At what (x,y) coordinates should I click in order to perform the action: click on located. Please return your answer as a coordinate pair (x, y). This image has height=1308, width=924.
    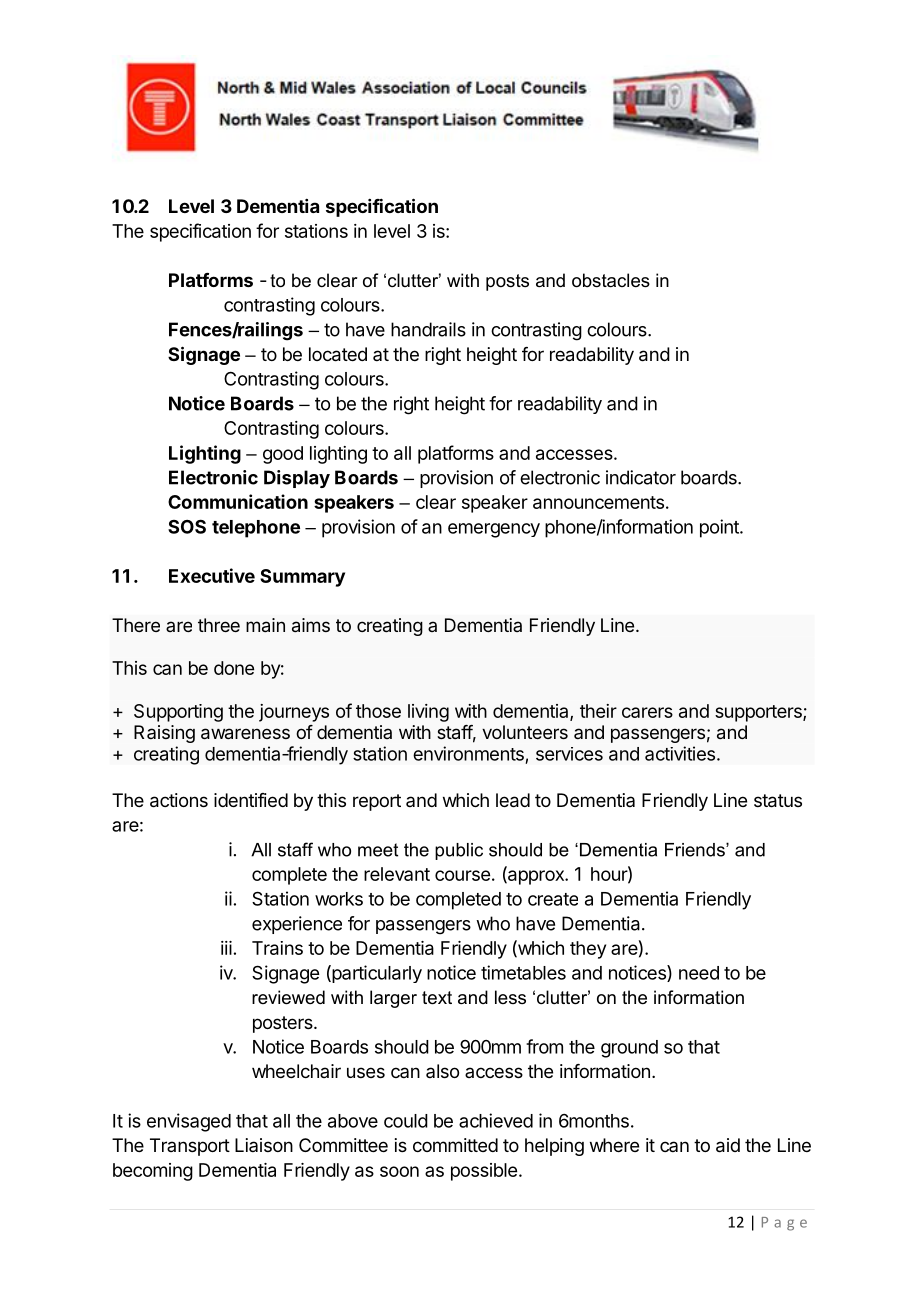
    Looking at the image, I should click on (338, 354).
